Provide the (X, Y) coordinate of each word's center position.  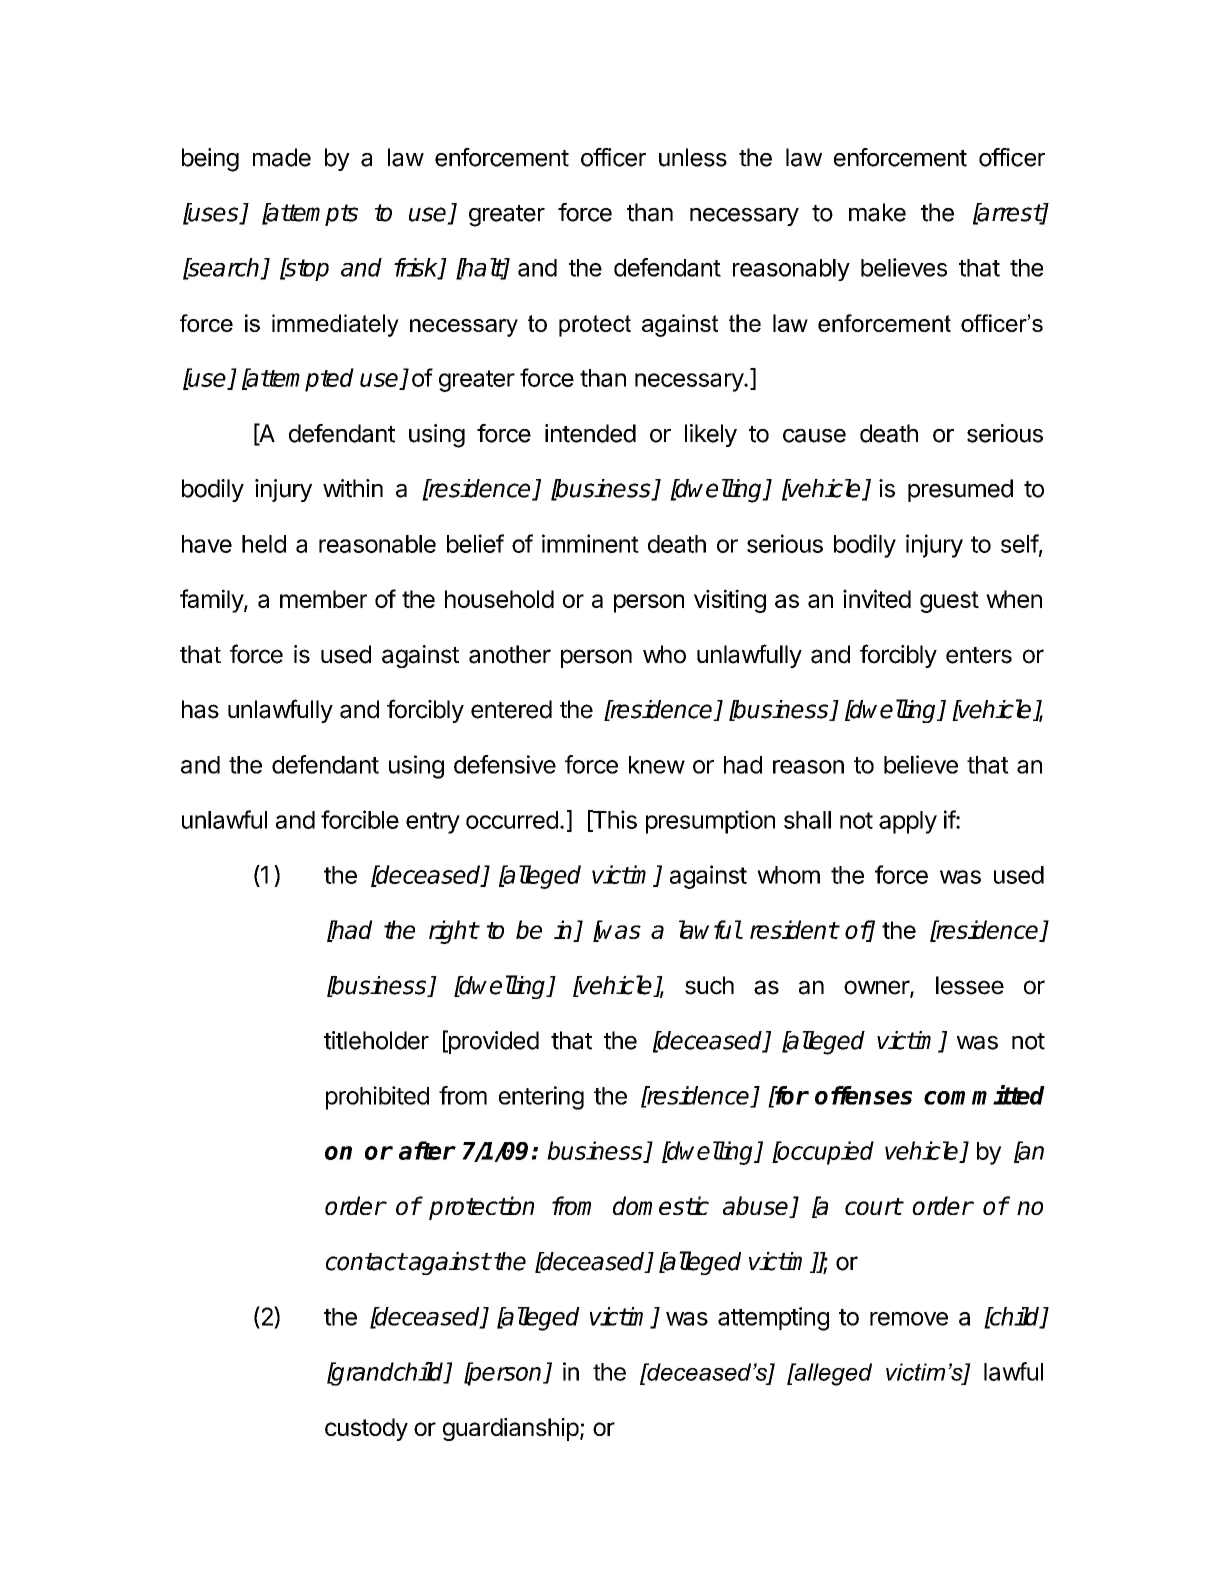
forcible (360, 819)
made (282, 157)
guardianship (511, 1429)
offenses (863, 1095)
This (613, 820)
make (877, 212)
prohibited (377, 1098)
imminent (590, 543)
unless (693, 157)
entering (541, 1098)
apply (908, 822)
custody (366, 1429)
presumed (960, 490)
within (353, 488)
